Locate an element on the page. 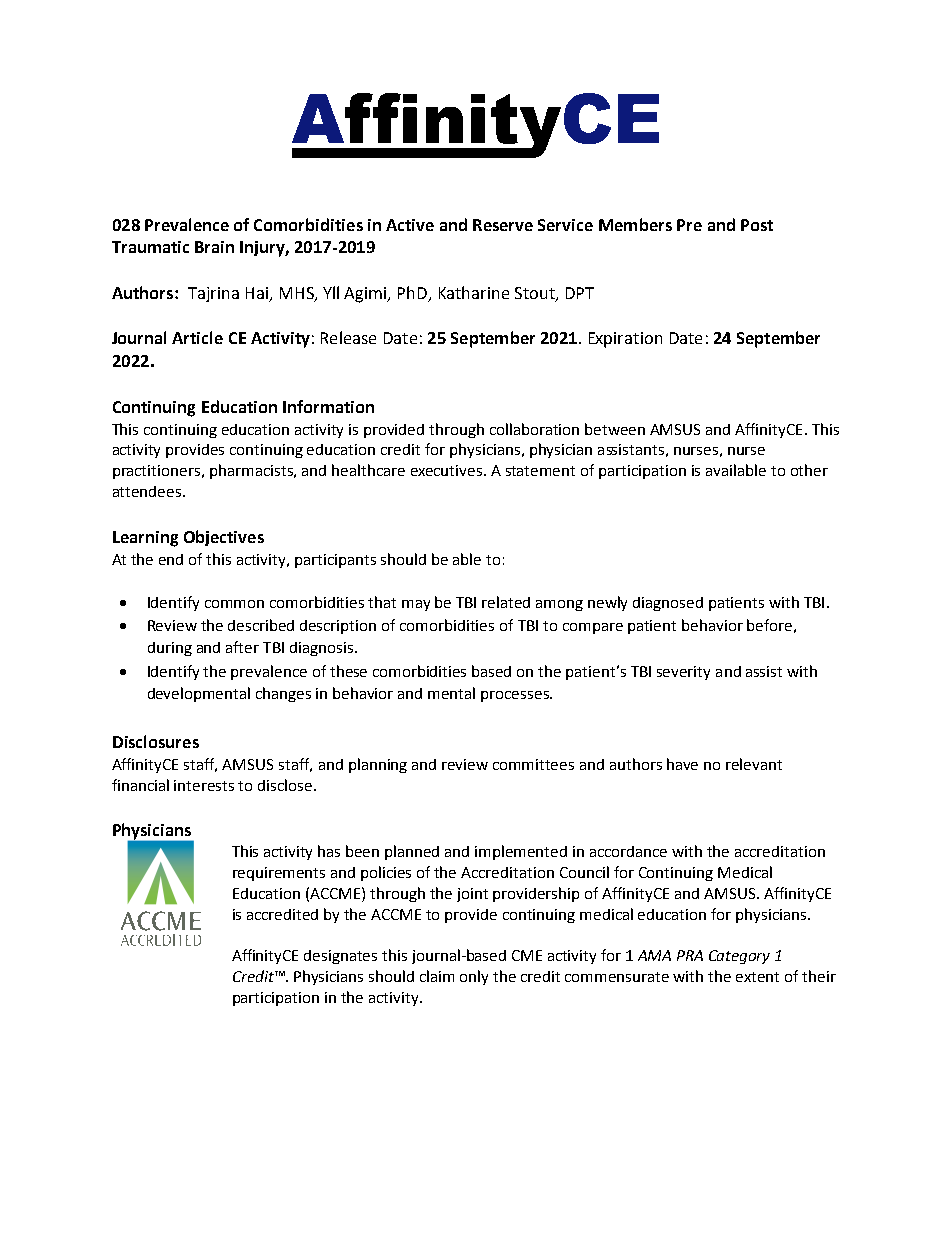 The width and height of the image is (952, 1233). designates is located at coordinates (340, 957).
